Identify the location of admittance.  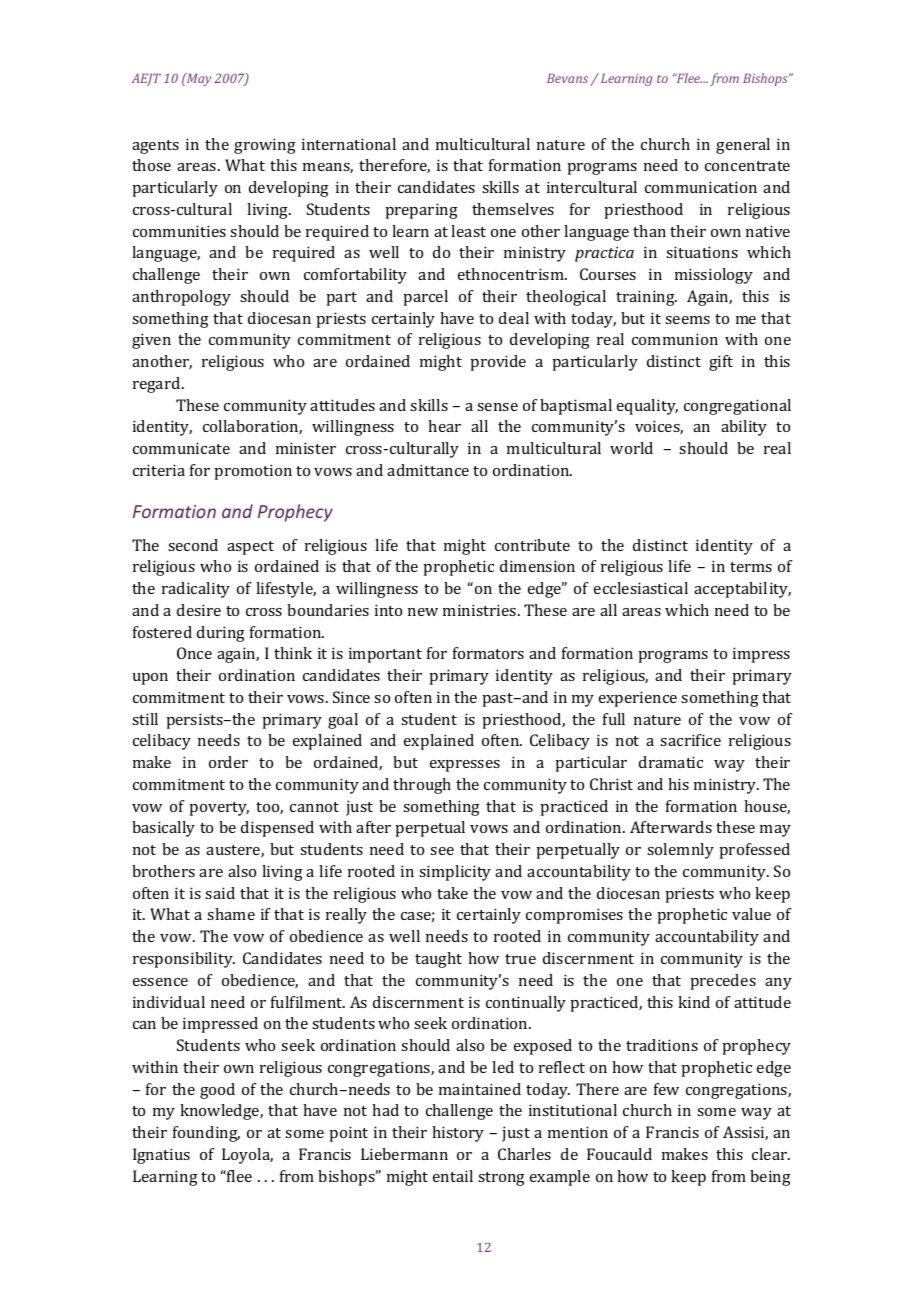
(428, 470).
